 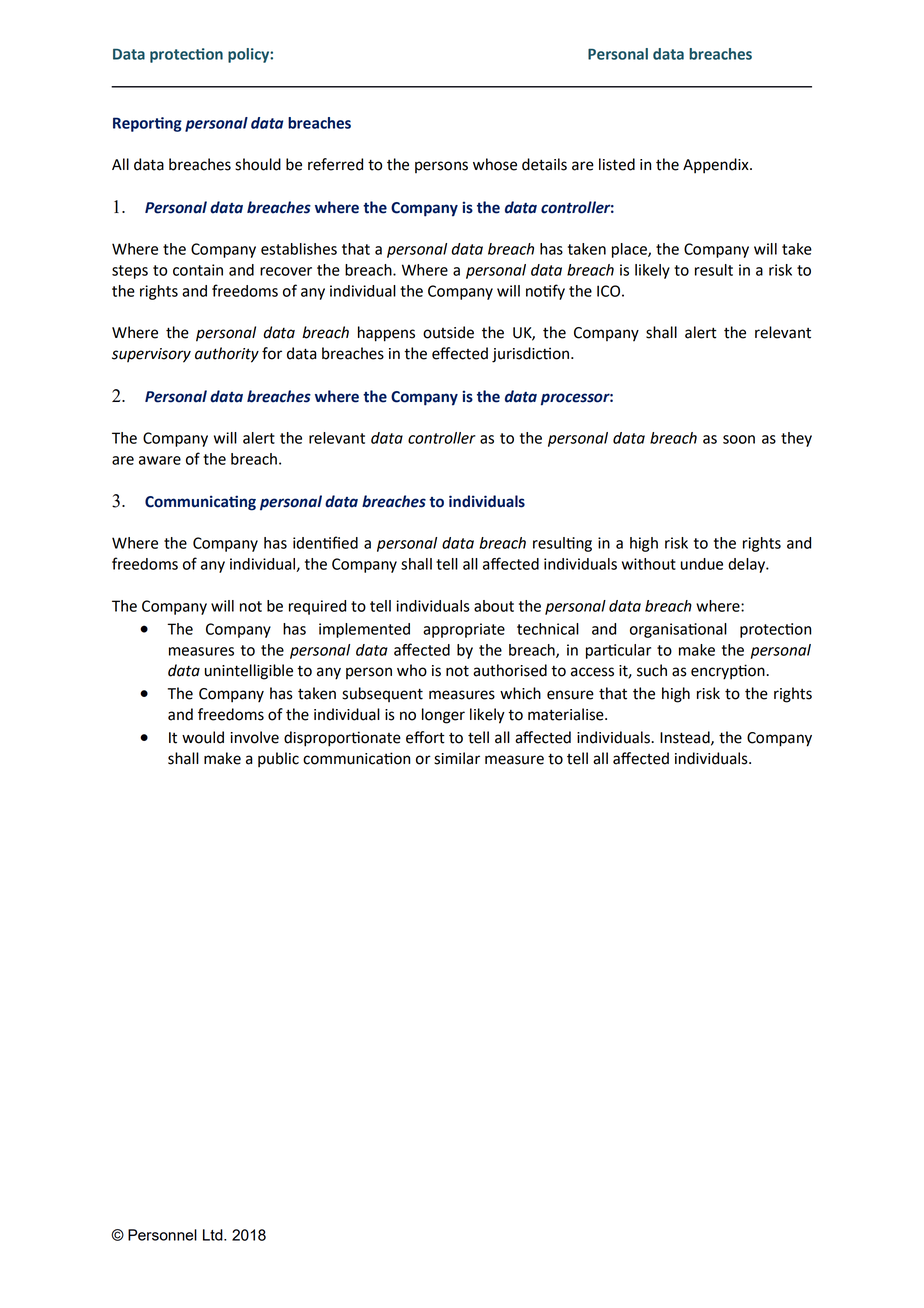 What do you see at coordinates (214, 1235) in the image?
I see `Ltd` at bounding box center [214, 1235].
